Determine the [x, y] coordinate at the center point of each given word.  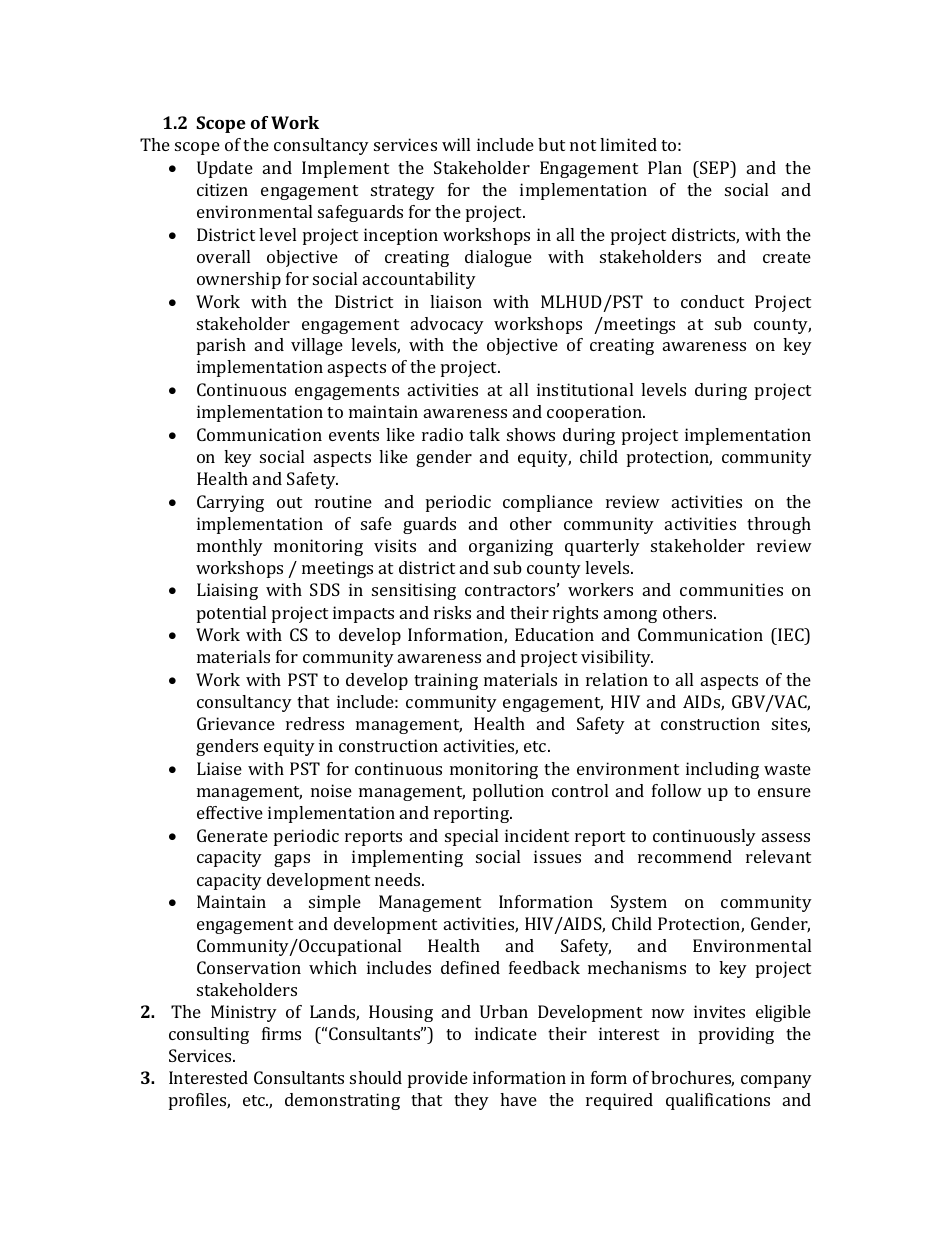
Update [225, 169]
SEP [715, 167]
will [456, 144]
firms [281, 1033]
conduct [712, 301]
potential [231, 614]
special [471, 837]
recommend [685, 856]
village [317, 346]
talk [484, 434]
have [518, 1099]
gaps [292, 860]
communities [731, 589]
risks [452, 612]
